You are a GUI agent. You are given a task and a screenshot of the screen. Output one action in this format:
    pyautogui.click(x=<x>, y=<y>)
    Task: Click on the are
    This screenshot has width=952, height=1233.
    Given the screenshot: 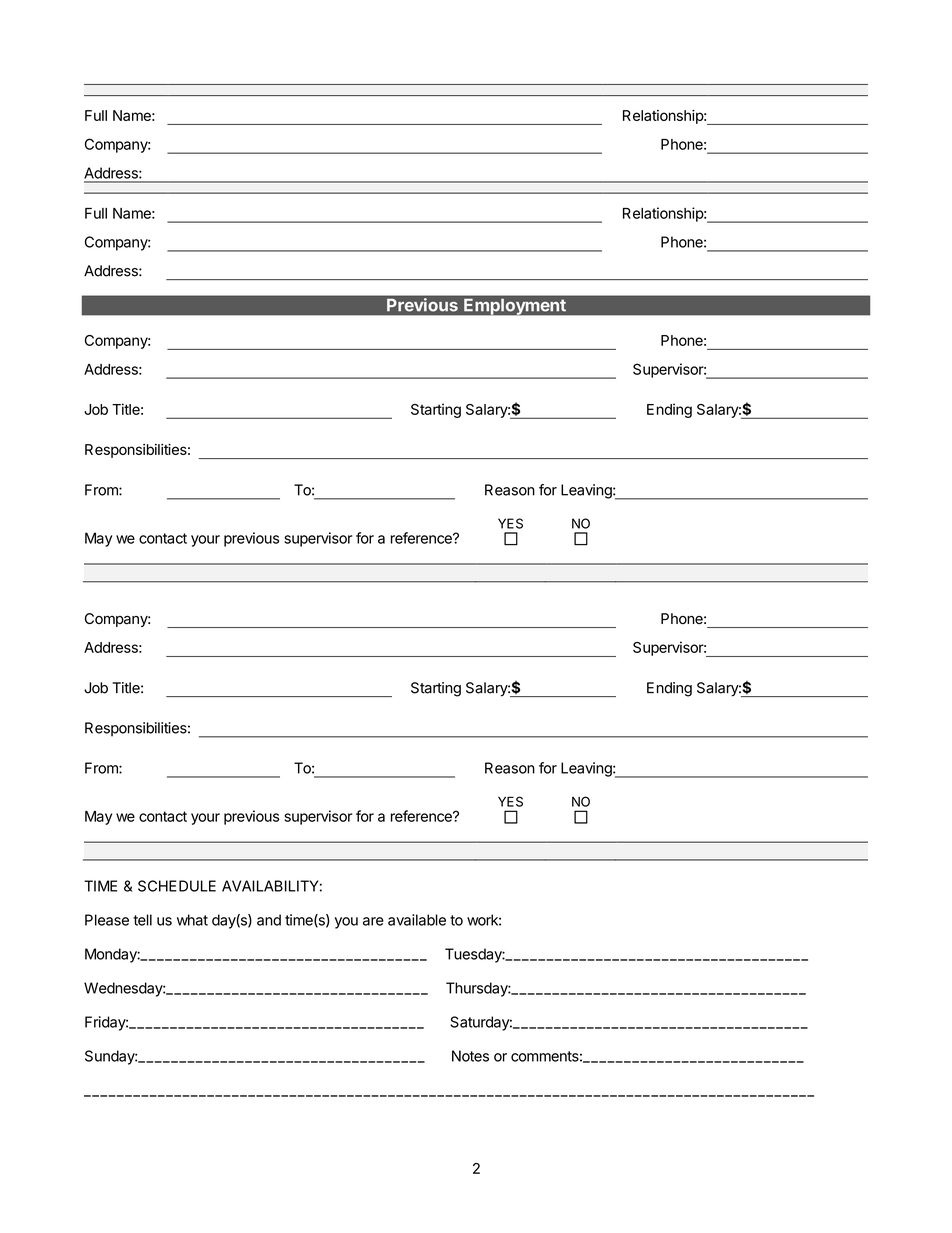 What is the action you would take?
    pyautogui.click(x=373, y=921)
